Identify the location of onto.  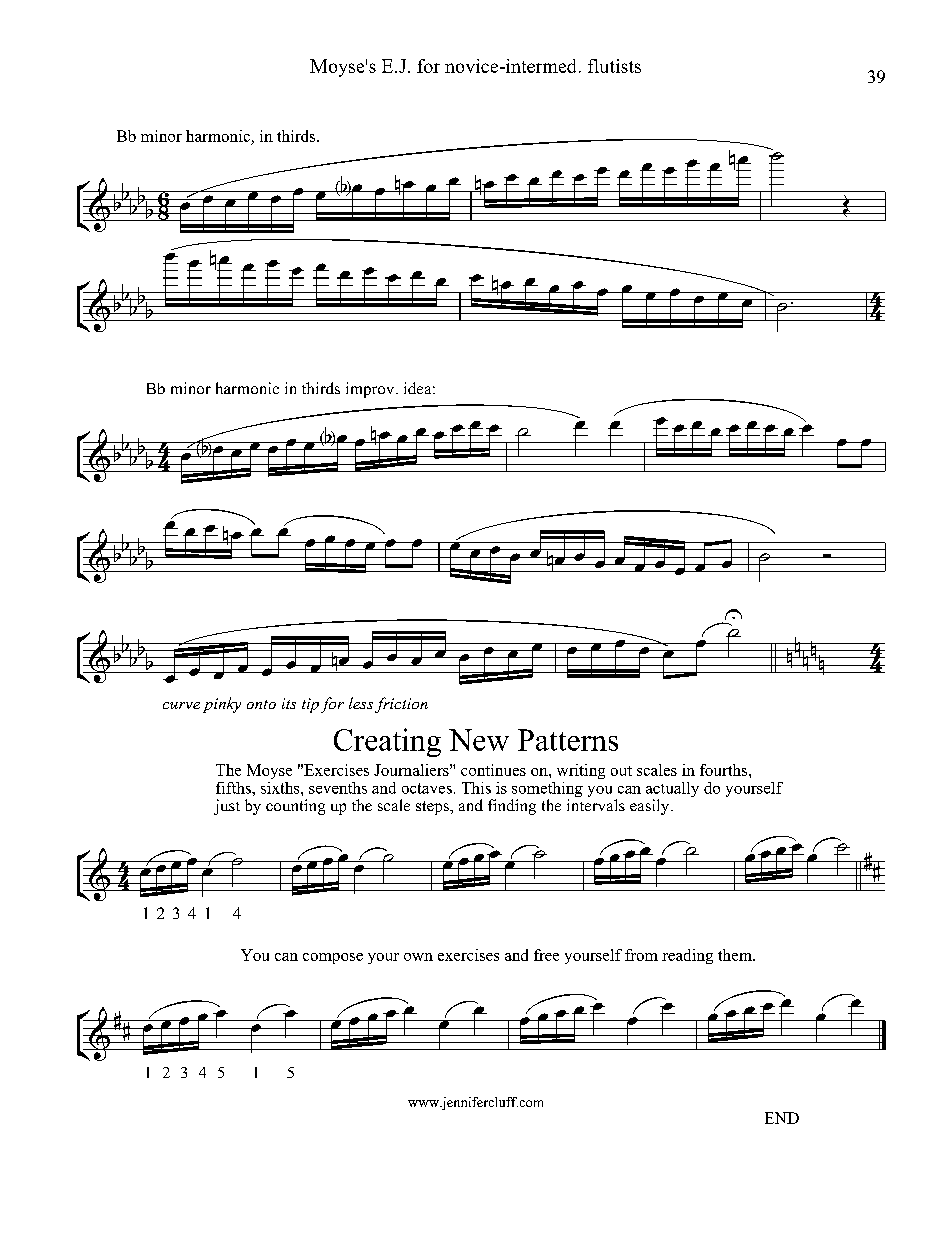
(261, 704).
